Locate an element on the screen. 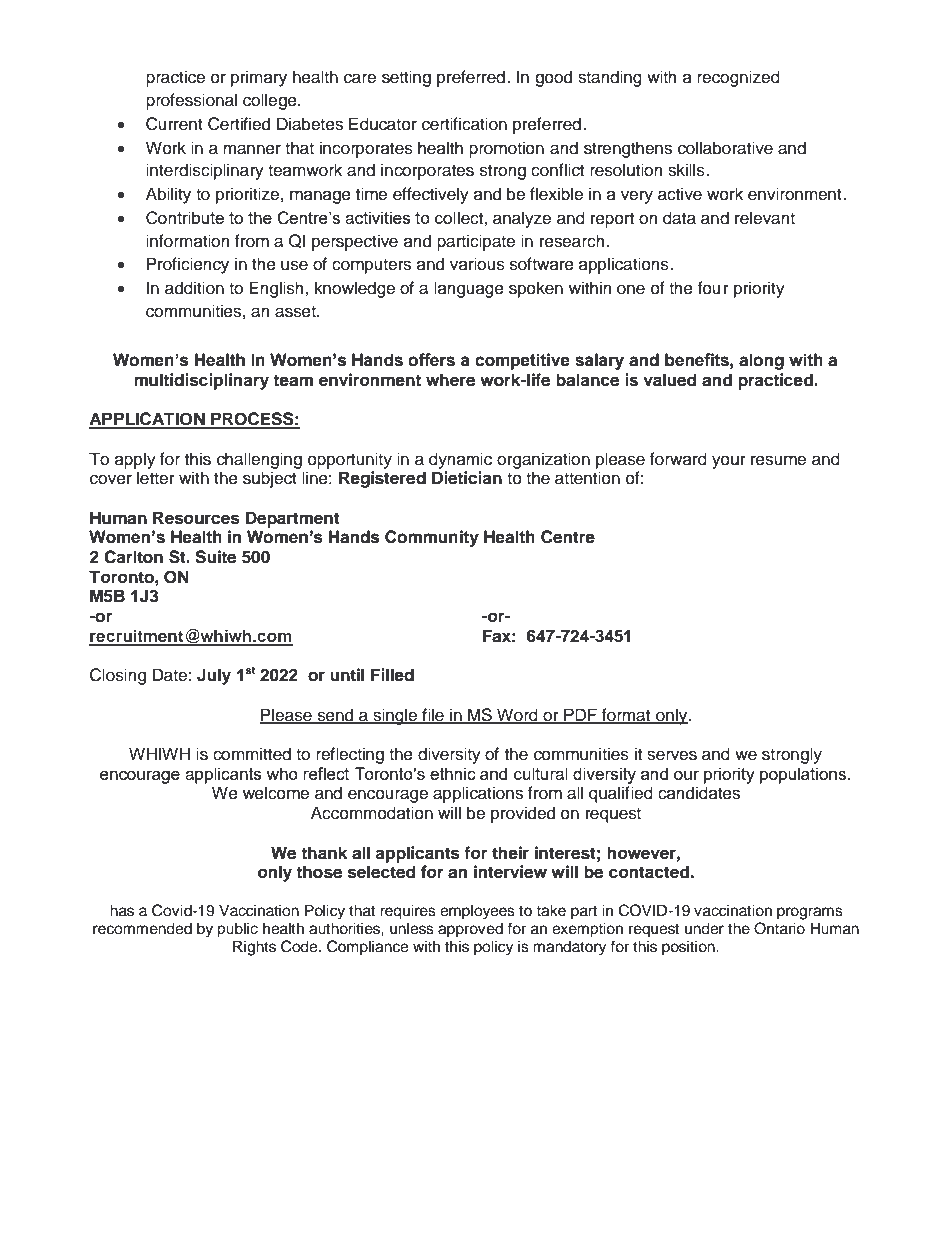 The height and width of the screenshot is (1233, 952). approved is located at coordinates (470, 930).
